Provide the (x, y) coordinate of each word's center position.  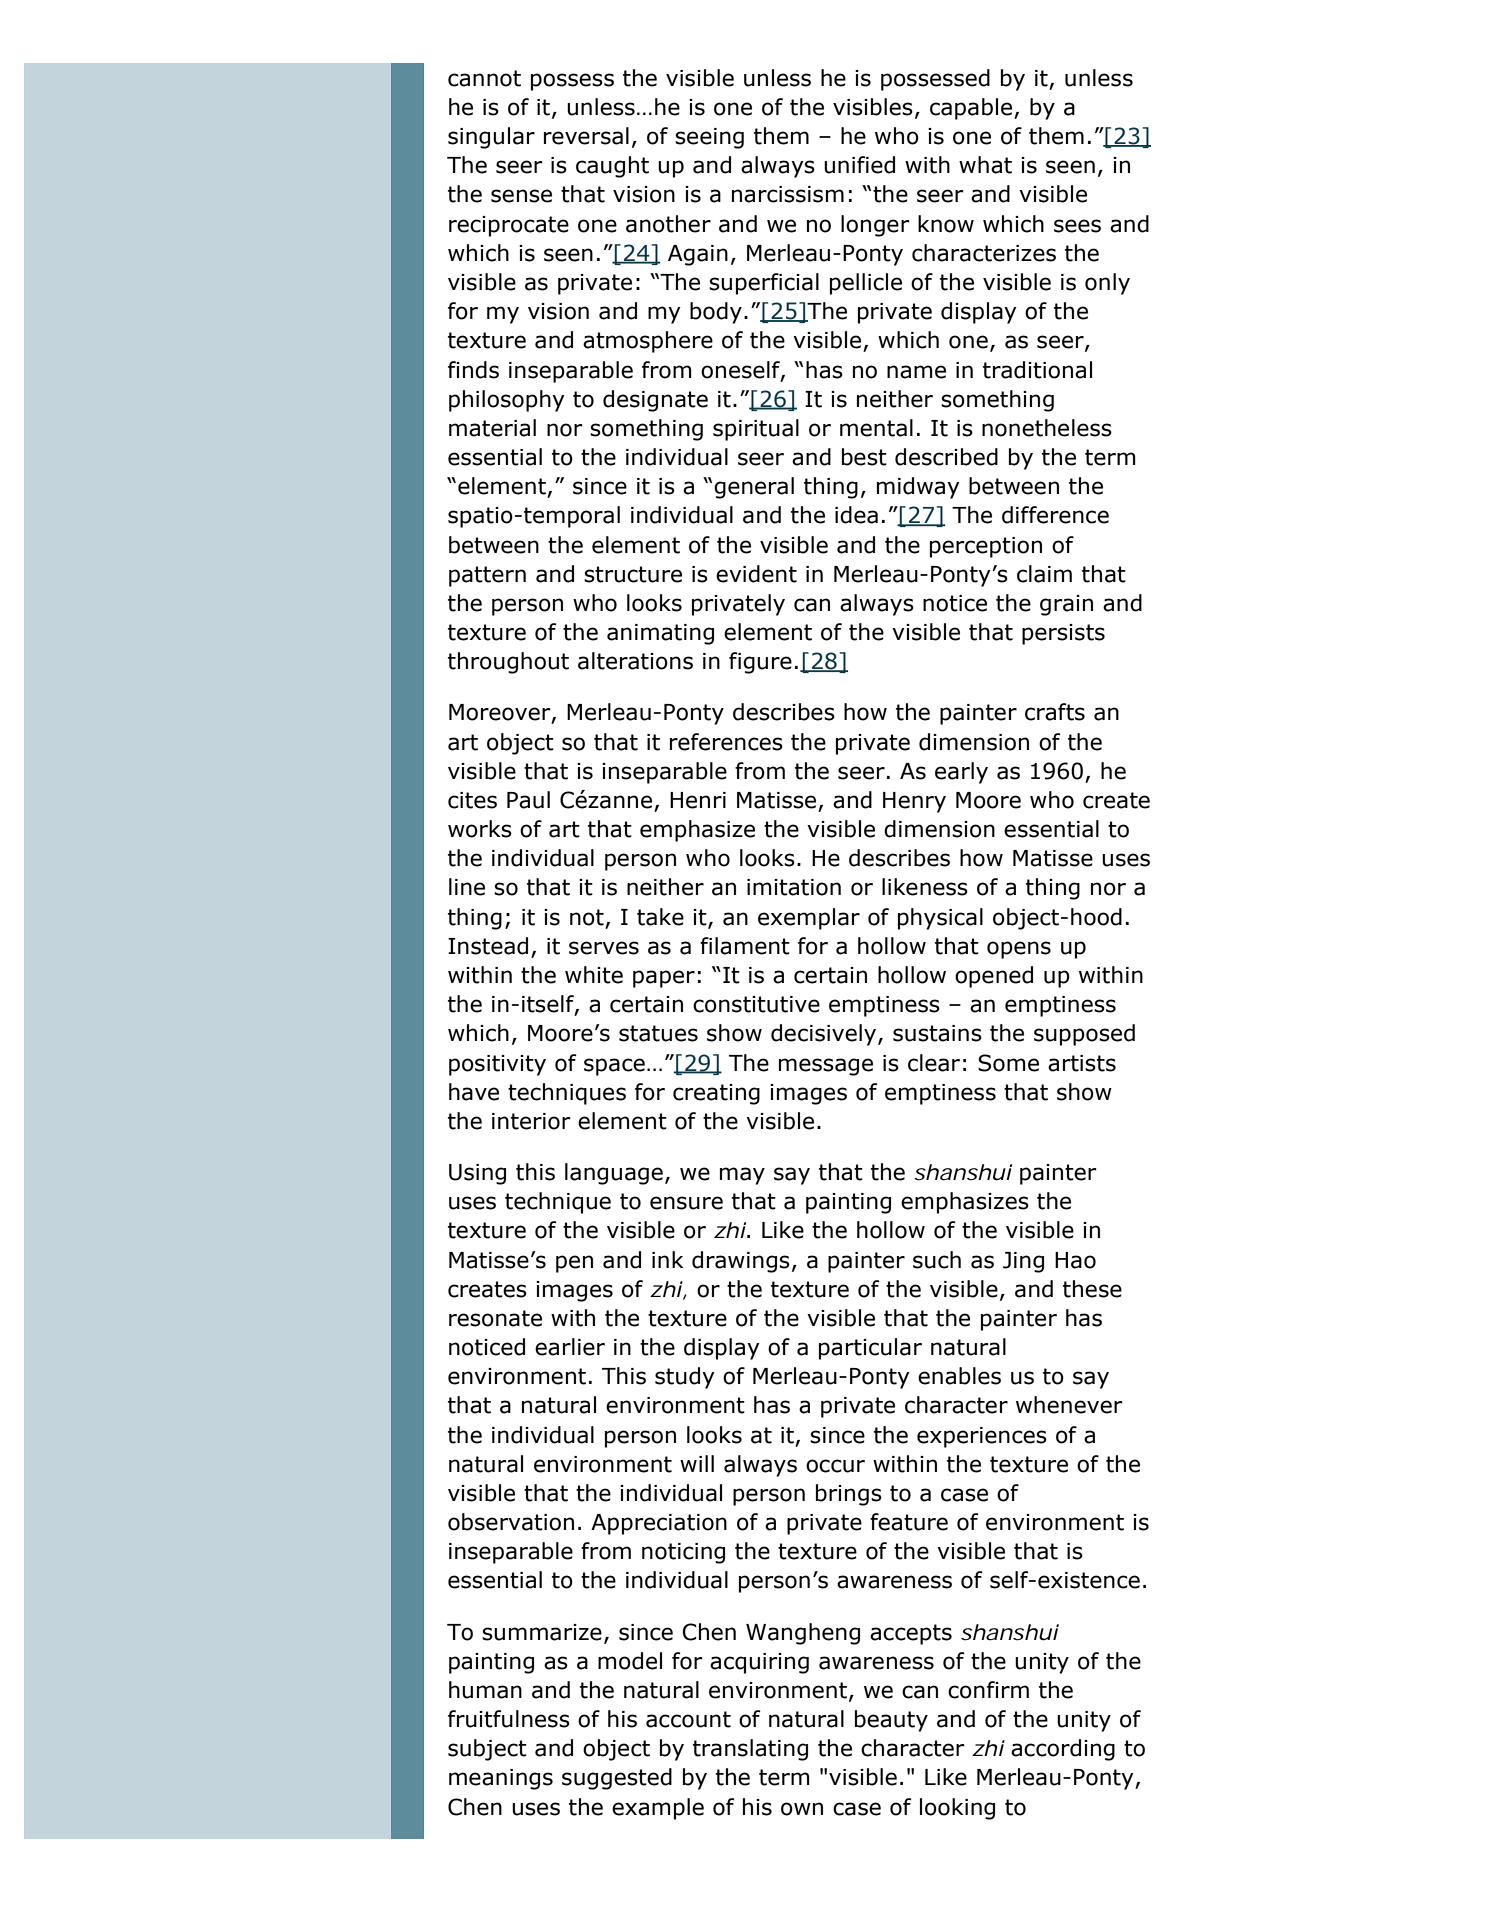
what (985, 165)
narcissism (788, 194)
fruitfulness (509, 1719)
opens (1019, 950)
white (594, 975)
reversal (586, 136)
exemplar (809, 919)
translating (750, 1750)
